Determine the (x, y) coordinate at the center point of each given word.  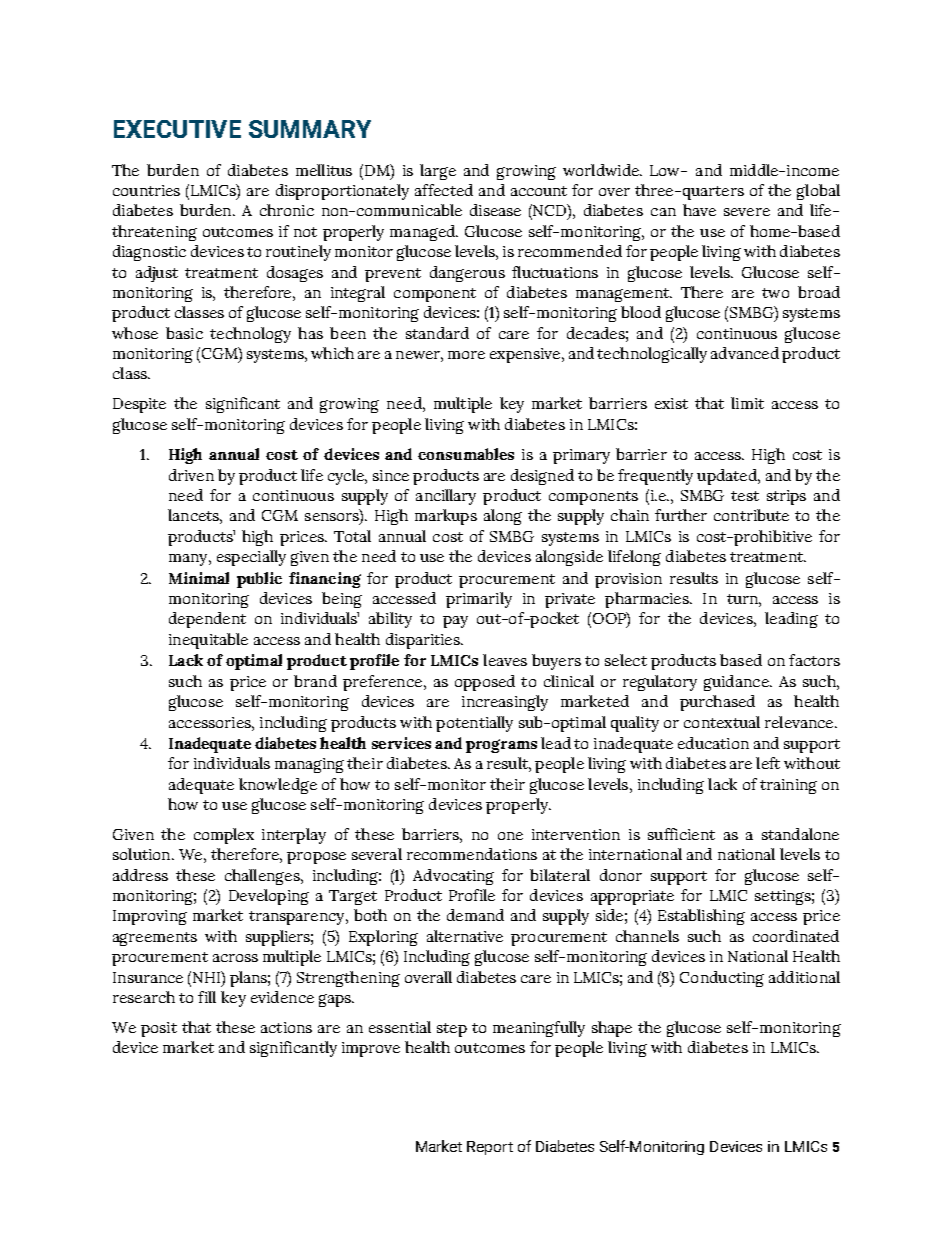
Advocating (453, 877)
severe (747, 212)
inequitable (208, 641)
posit (159, 1029)
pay (455, 622)
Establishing (701, 917)
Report (490, 1148)
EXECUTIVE (177, 129)
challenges (263, 877)
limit (747, 403)
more (466, 355)
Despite (139, 405)
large (438, 172)
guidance (737, 683)
